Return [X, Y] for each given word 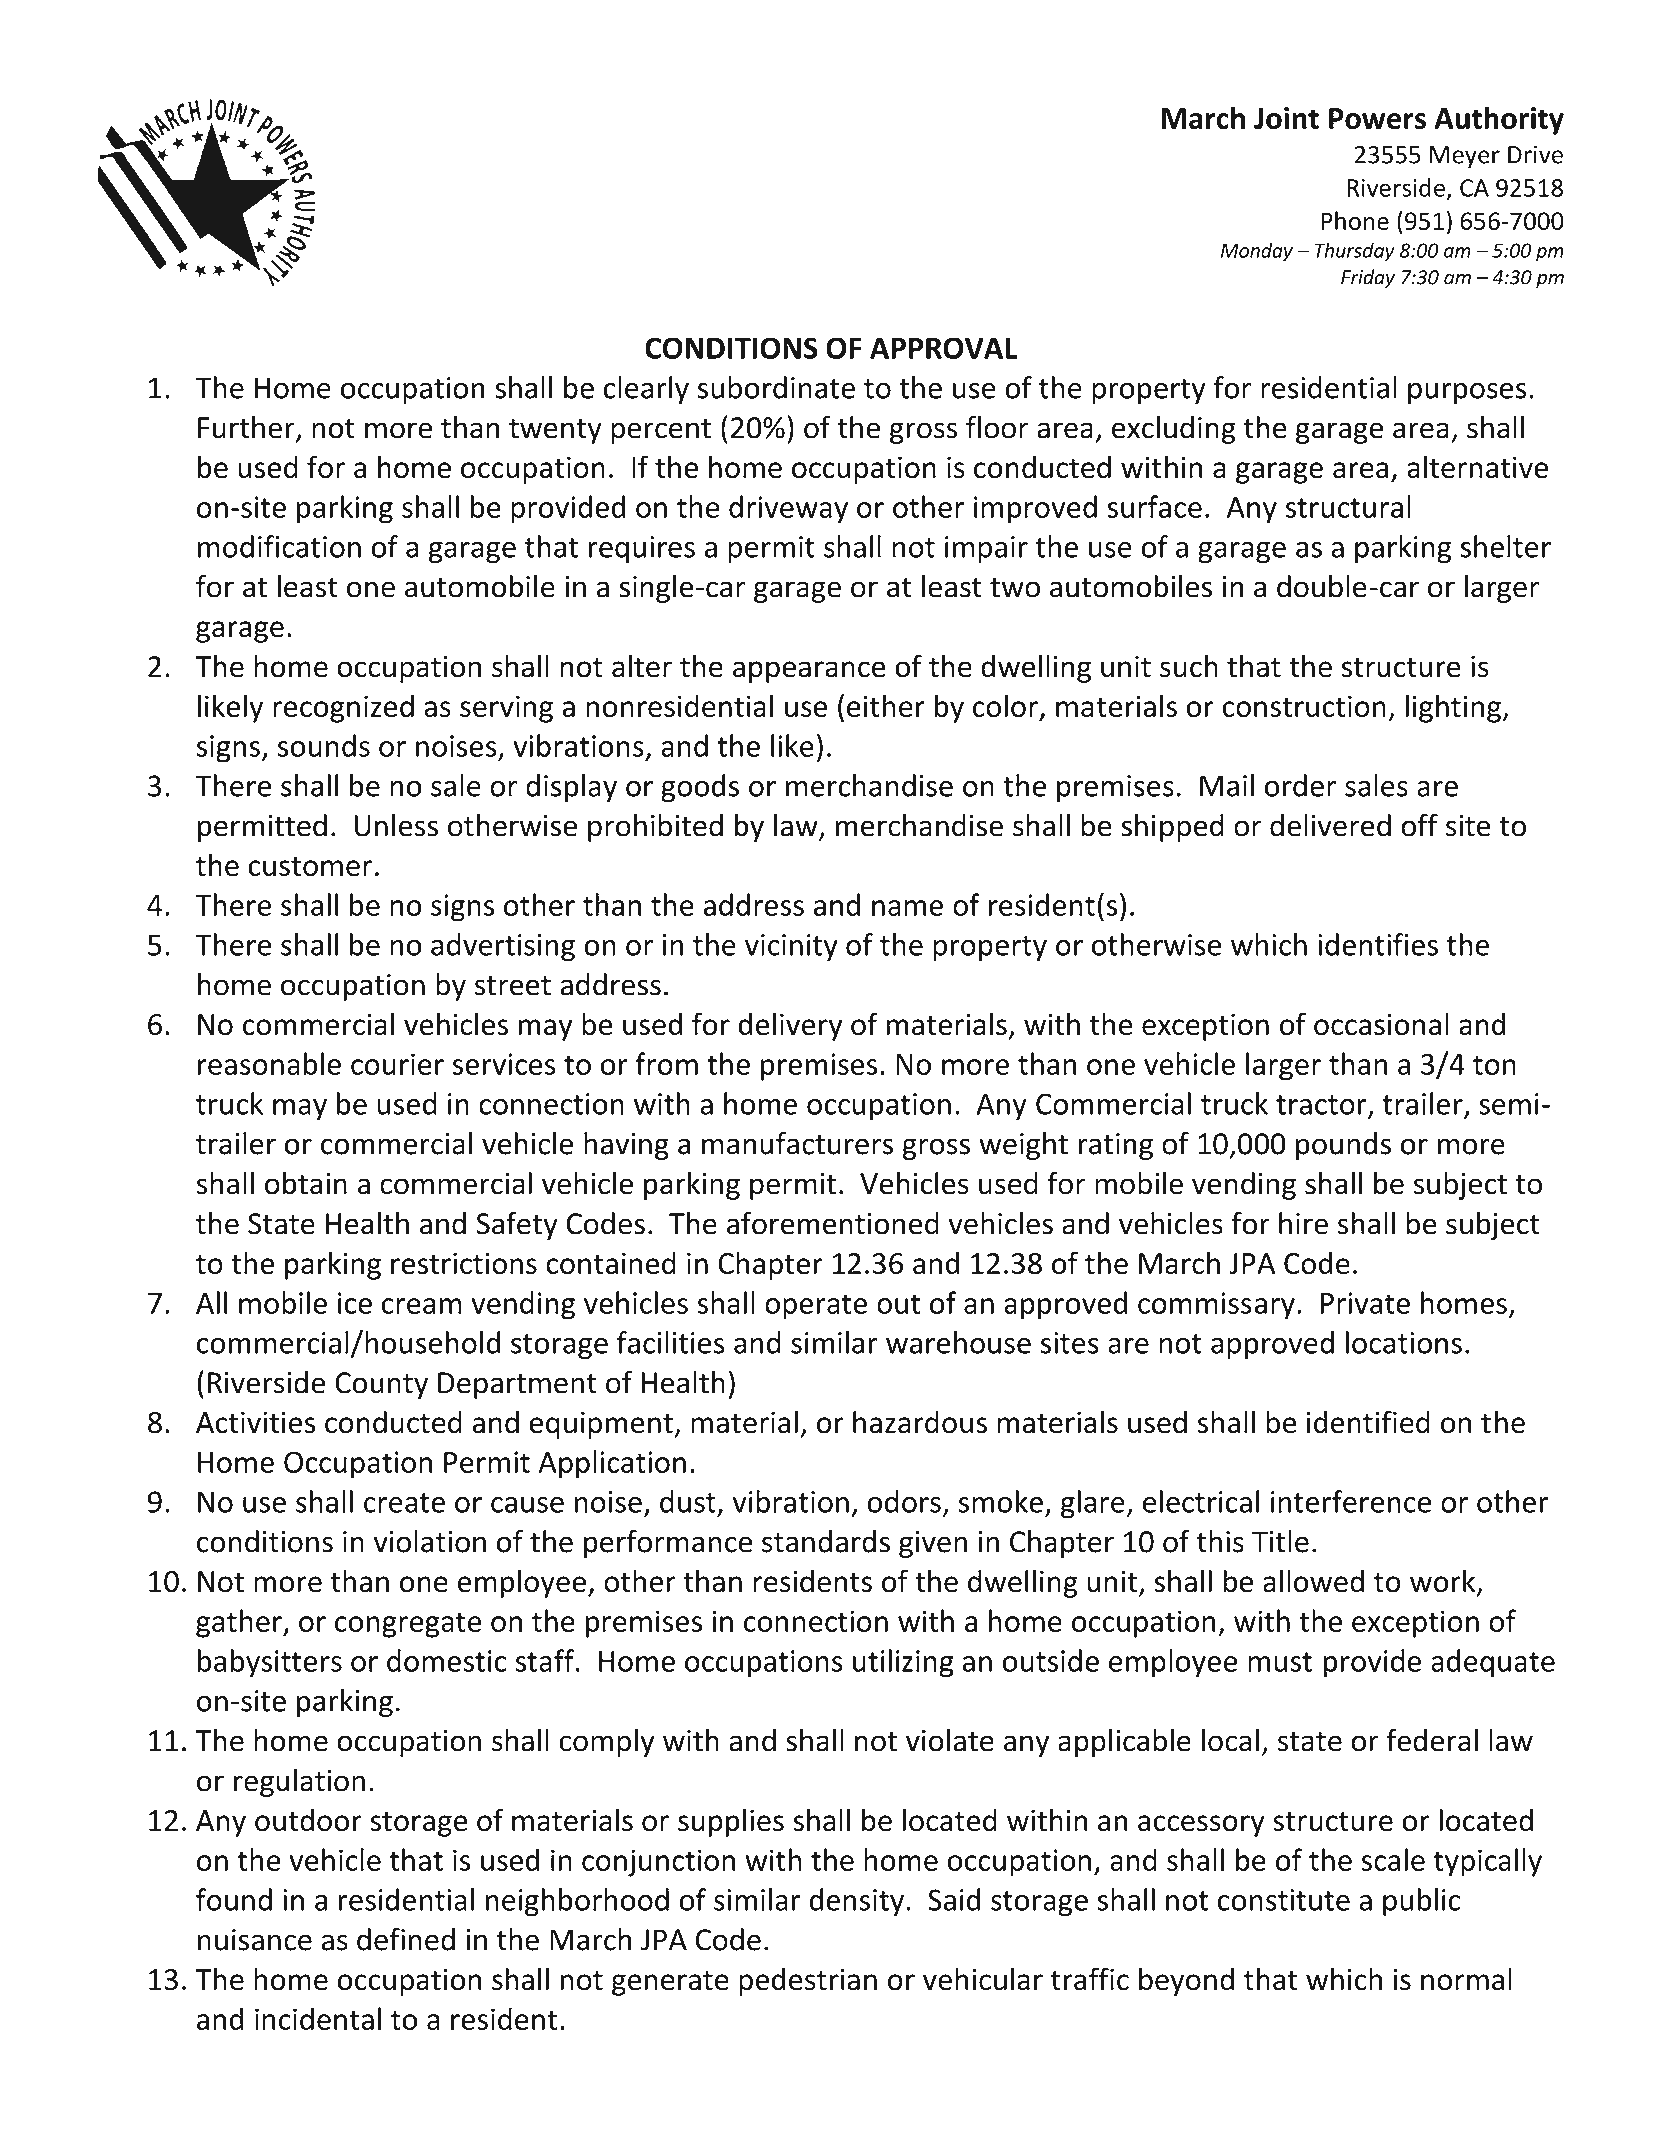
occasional [1381, 1024]
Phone [1355, 220]
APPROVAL [943, 348]
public [1422, 1902]
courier [397, 1064]
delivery [790, 1026]
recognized [343, 708]
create [404, 1503]
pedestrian [808, 1981]
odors [904, 1501]
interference [1351, 1501]
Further [247, 428]
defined [406, 1939]
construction [1304, 706]
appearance [809, 672]
